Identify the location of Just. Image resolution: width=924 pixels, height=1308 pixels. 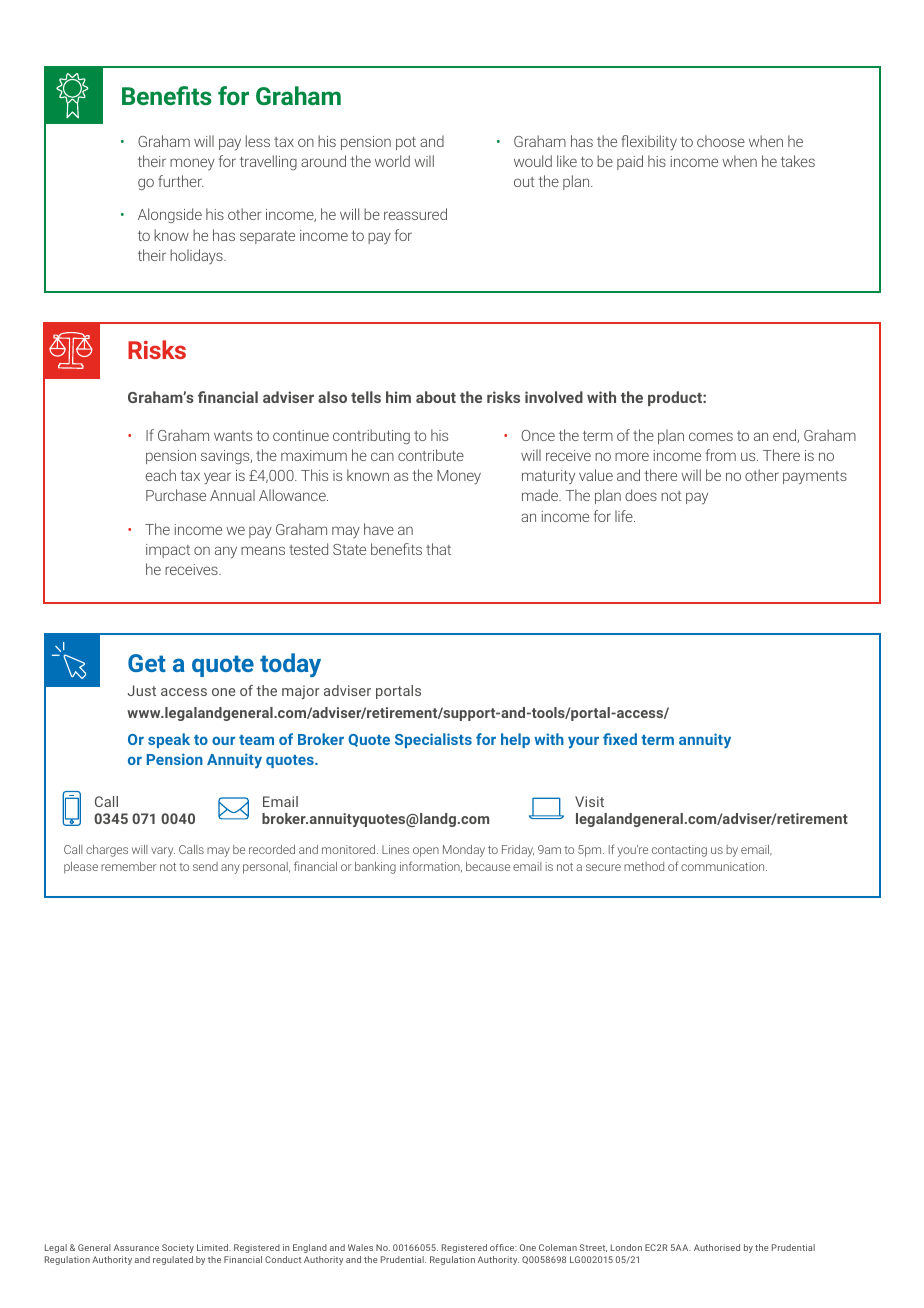
(142, 690).
